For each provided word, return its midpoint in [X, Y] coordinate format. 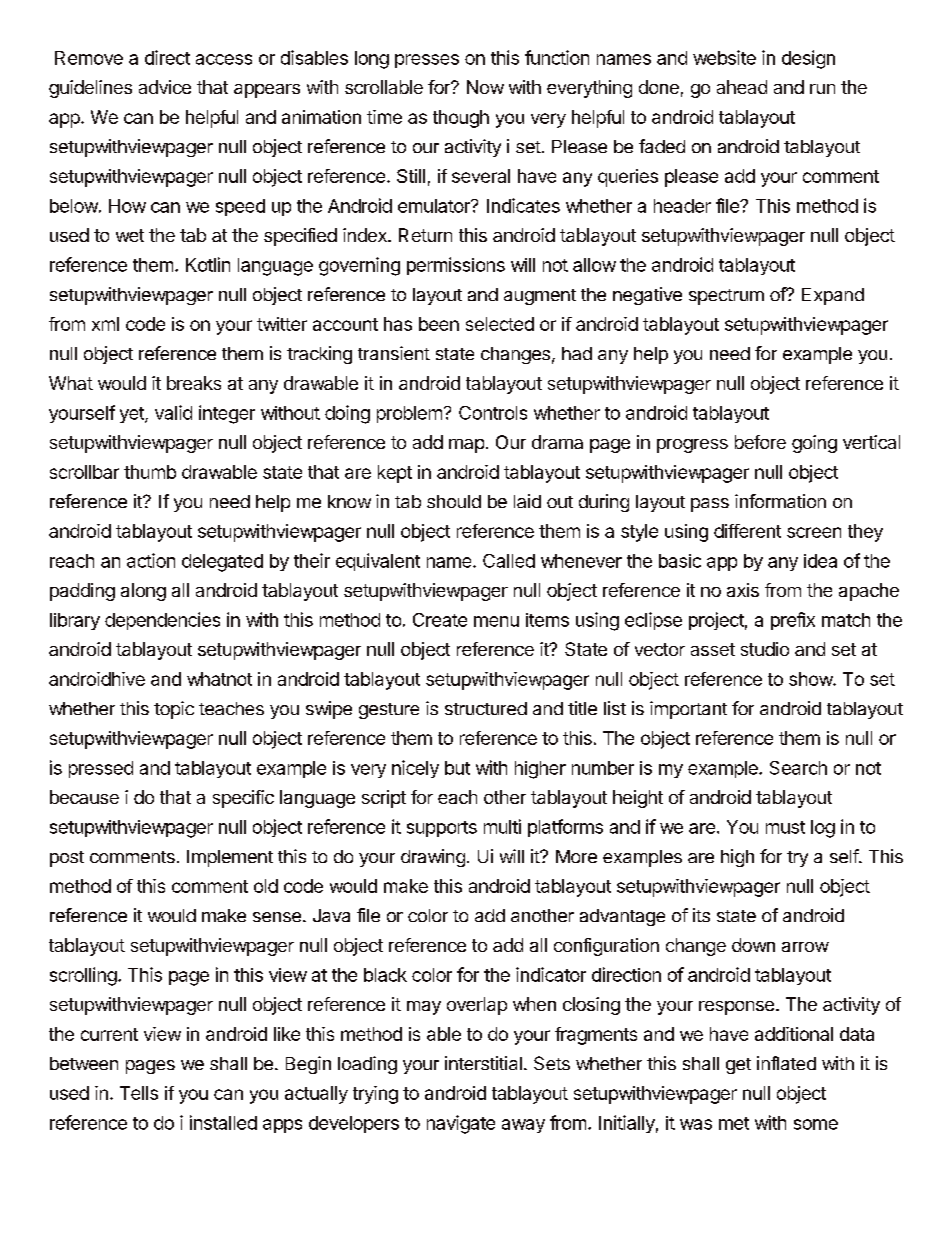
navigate [461, 1124]
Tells [139, 1093]
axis [743, 590]
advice [165, 87]
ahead [742, 87]
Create [440, 620]
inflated [786, 1063]
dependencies [162, 621]
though [461, 119]
